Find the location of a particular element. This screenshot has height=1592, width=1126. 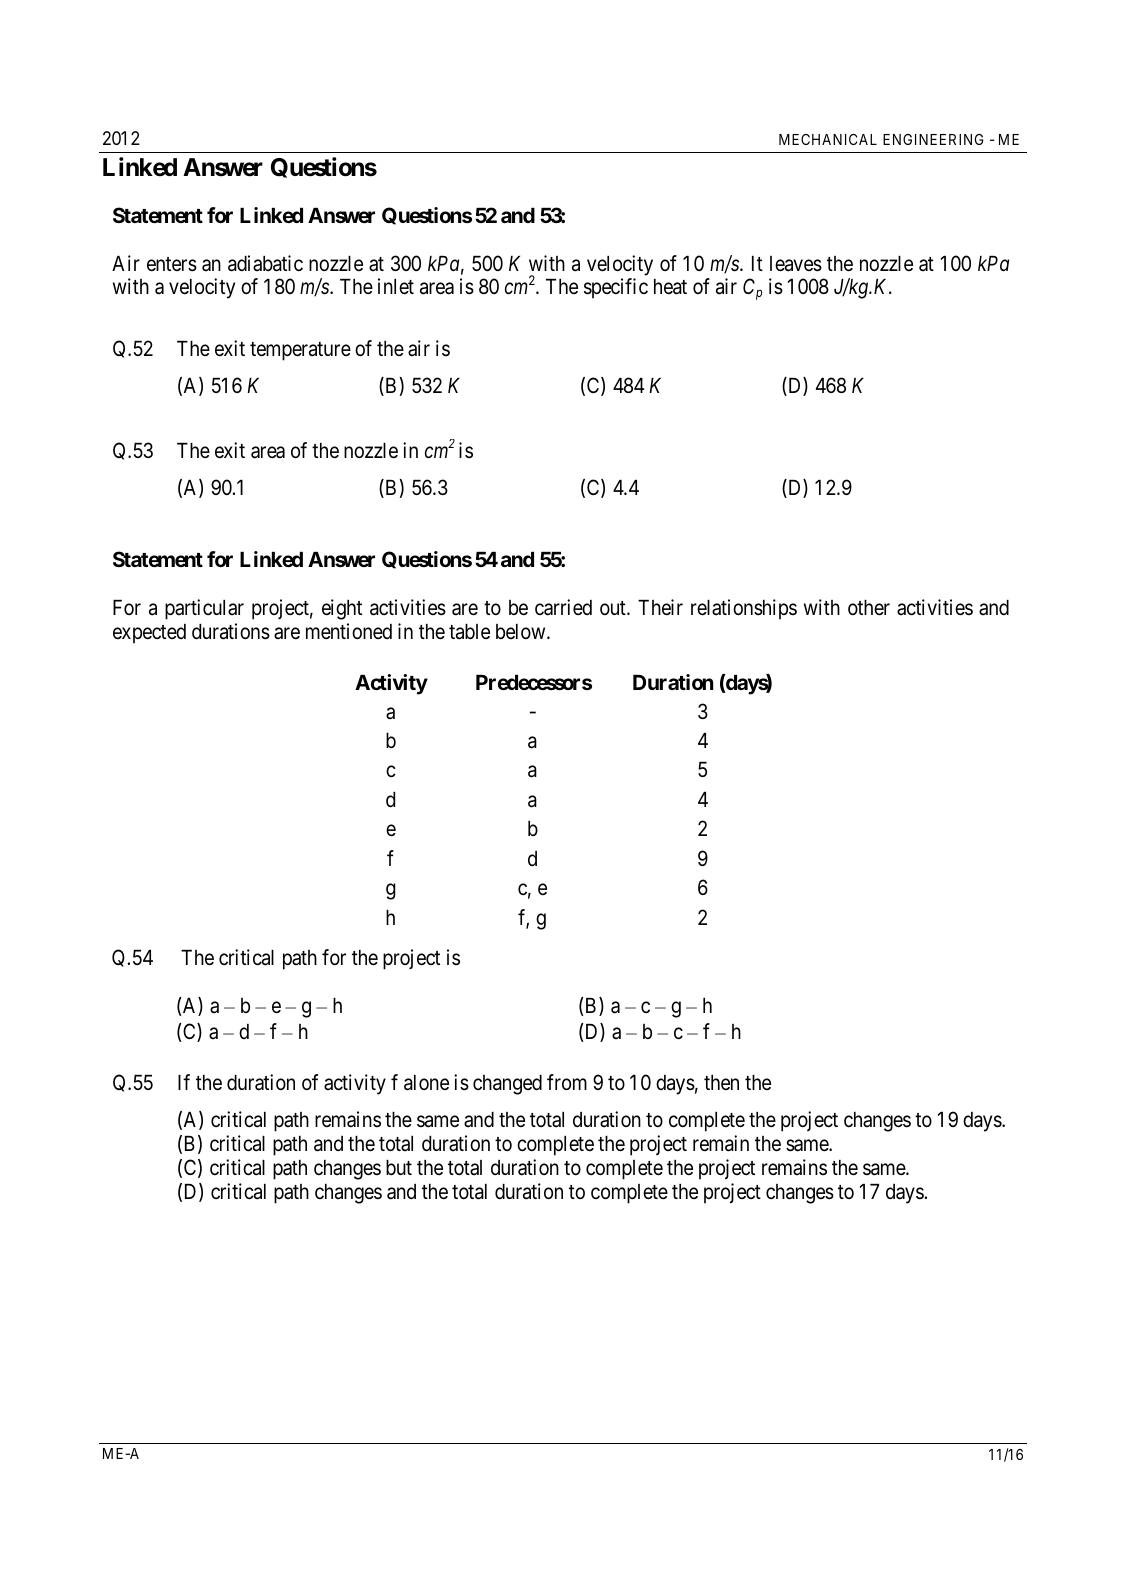

changed is located at coordinates (507, 1085).
